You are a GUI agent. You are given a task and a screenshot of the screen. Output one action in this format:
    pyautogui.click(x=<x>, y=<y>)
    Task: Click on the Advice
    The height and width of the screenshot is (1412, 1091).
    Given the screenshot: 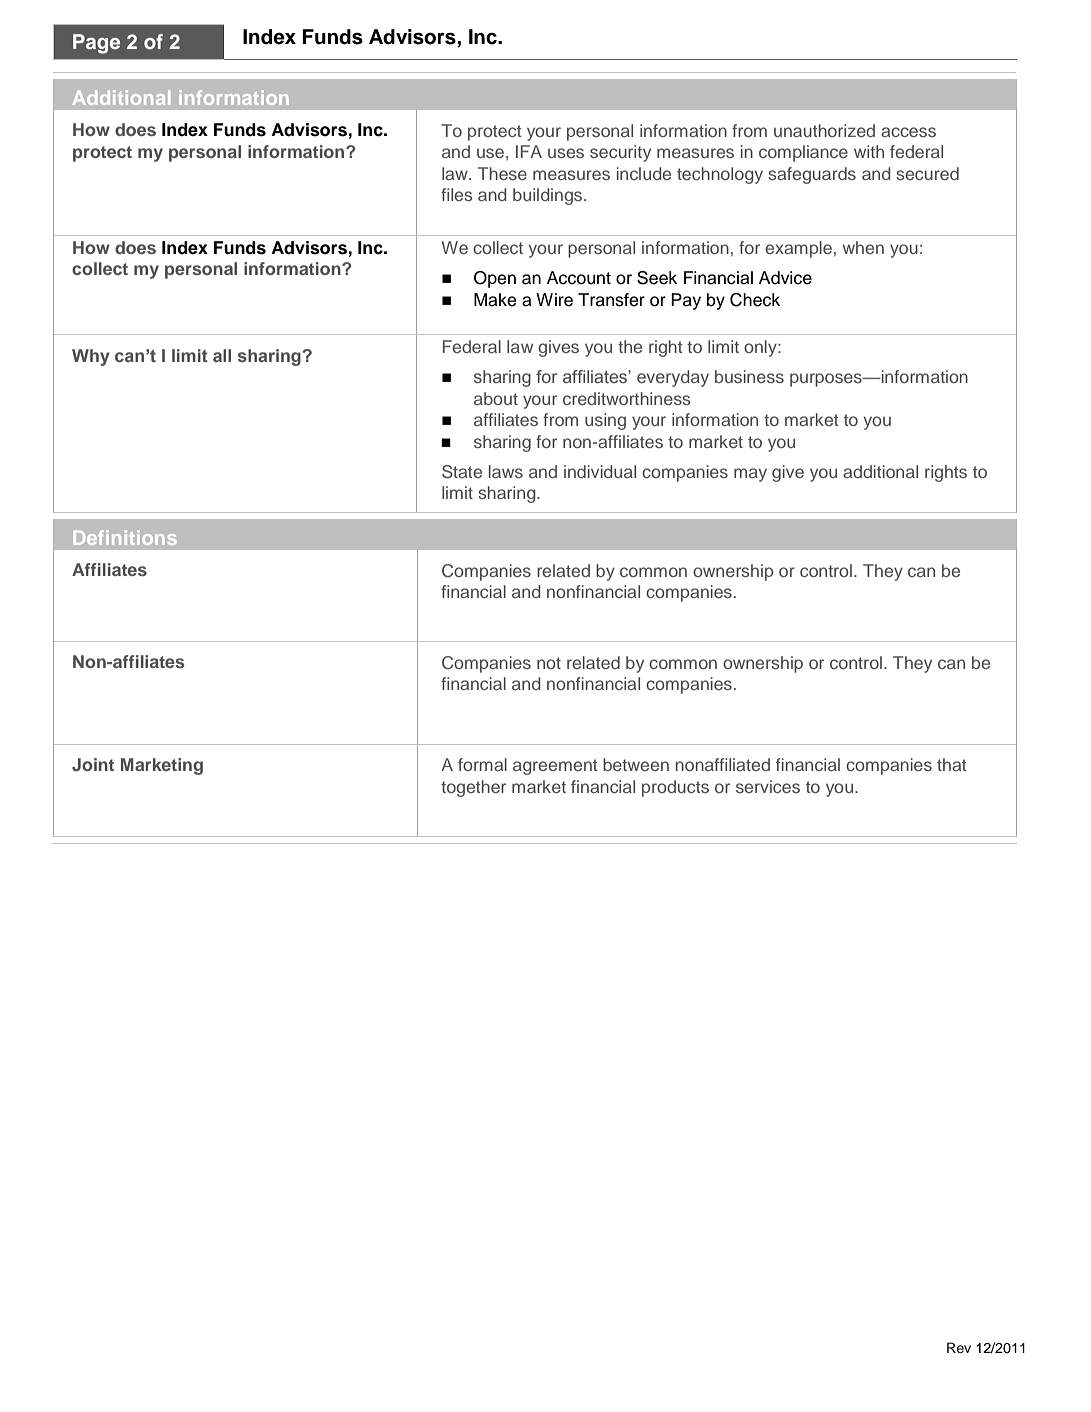 What is the action you would take?
    pyautogui.click(x=785, y=278)
